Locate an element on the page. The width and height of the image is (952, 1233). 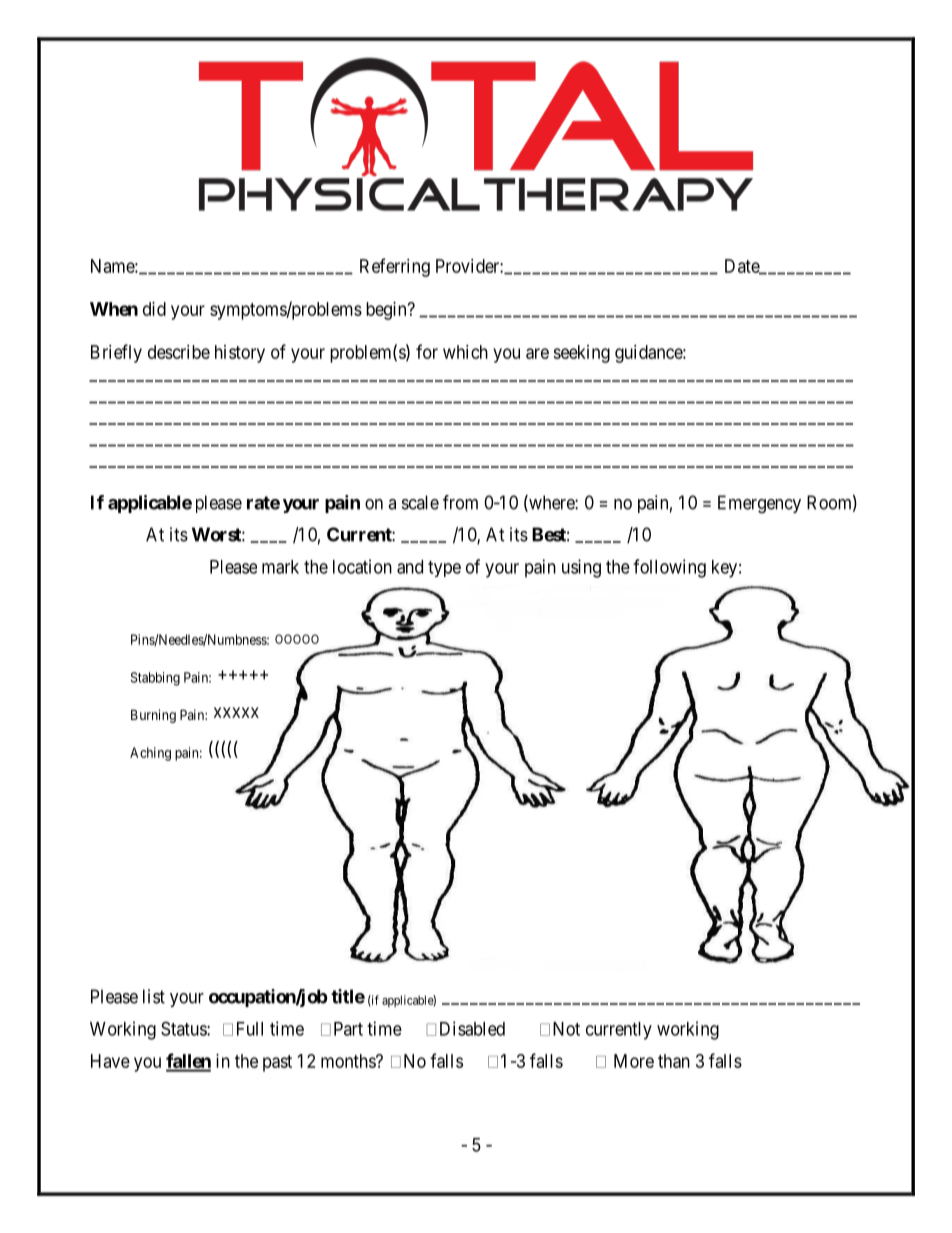
Referring is located at coordinates (395, 267).
